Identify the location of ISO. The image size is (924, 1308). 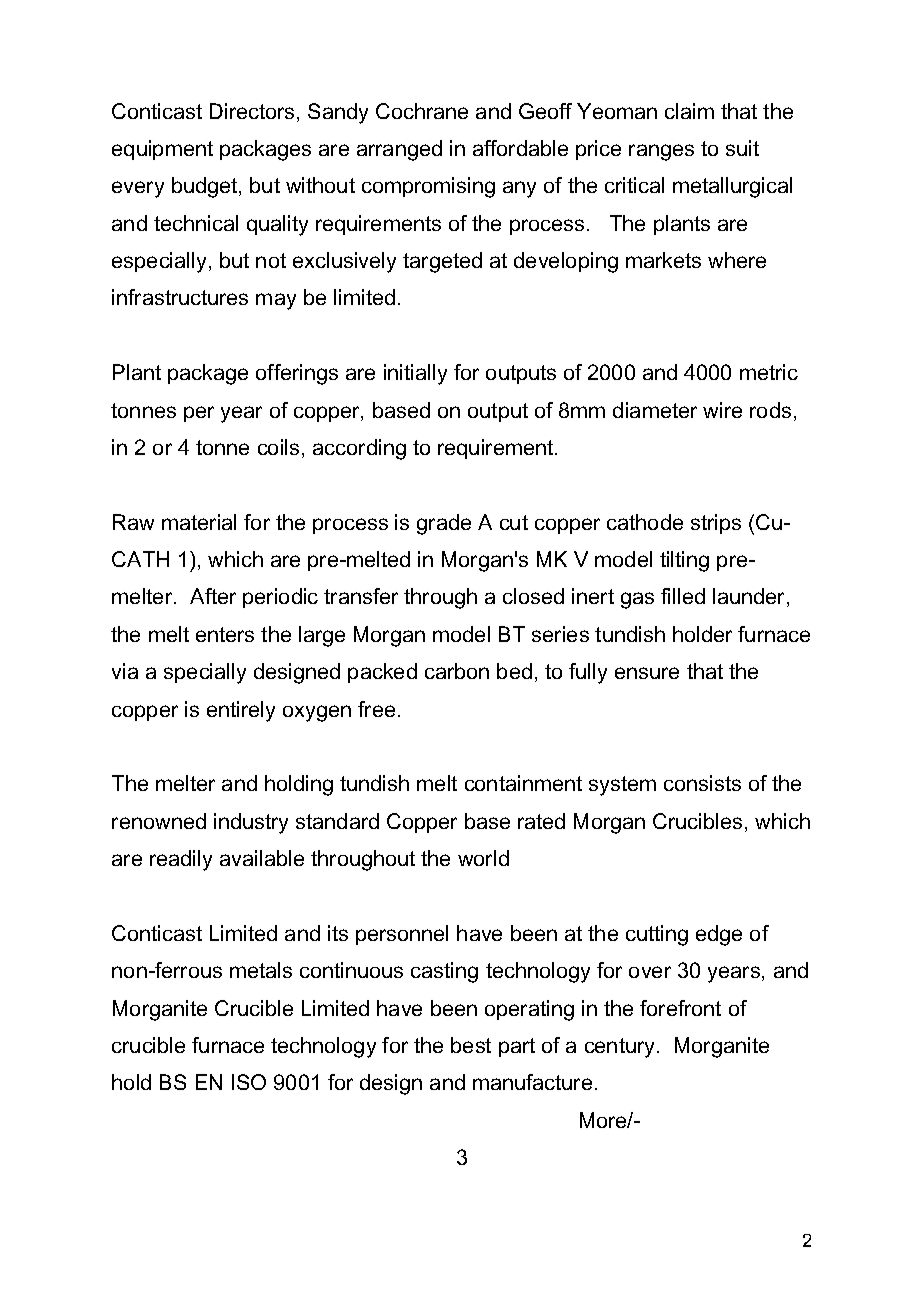
(249, 1082).
